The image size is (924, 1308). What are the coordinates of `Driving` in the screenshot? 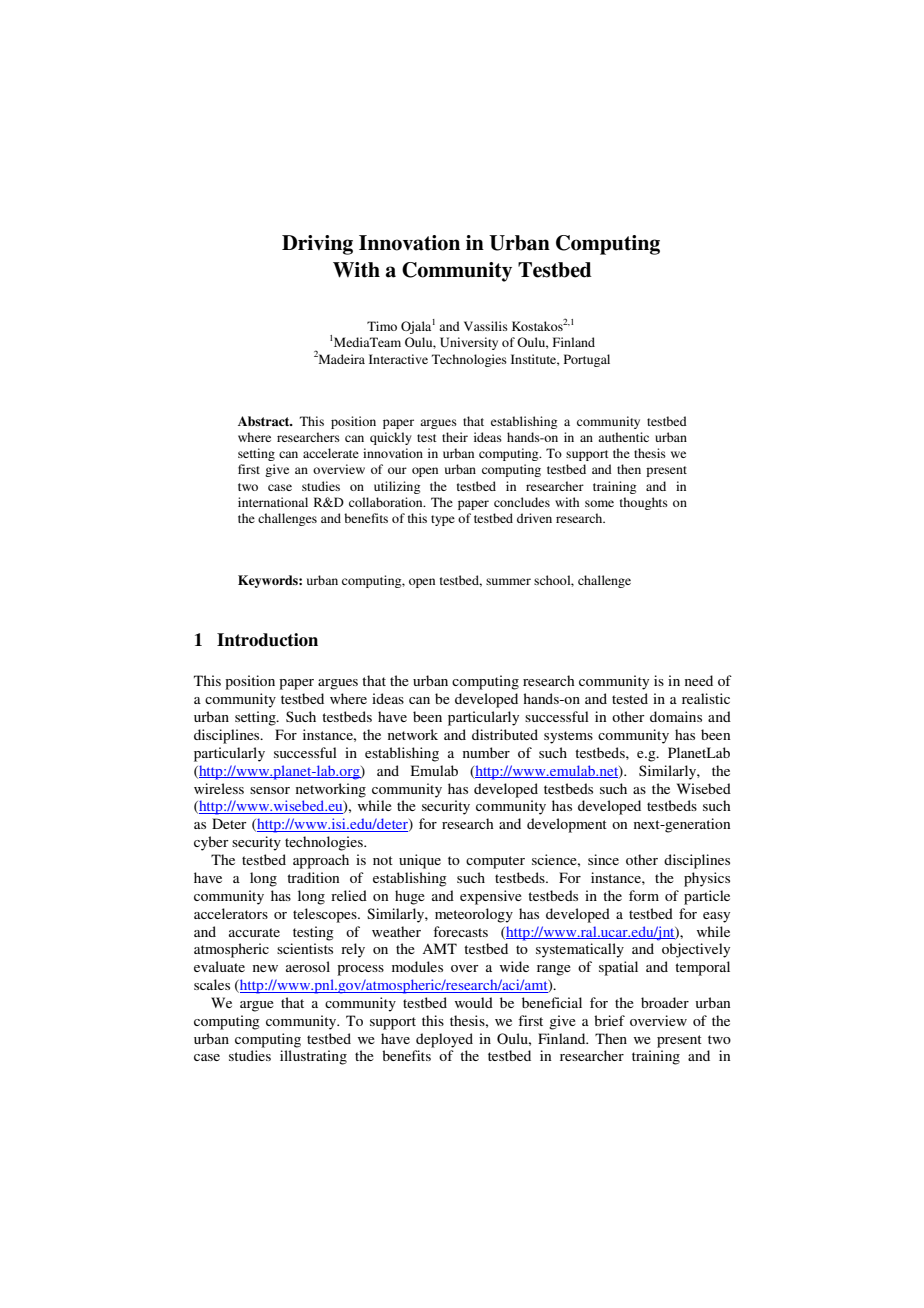 It's located at (317, 245).
